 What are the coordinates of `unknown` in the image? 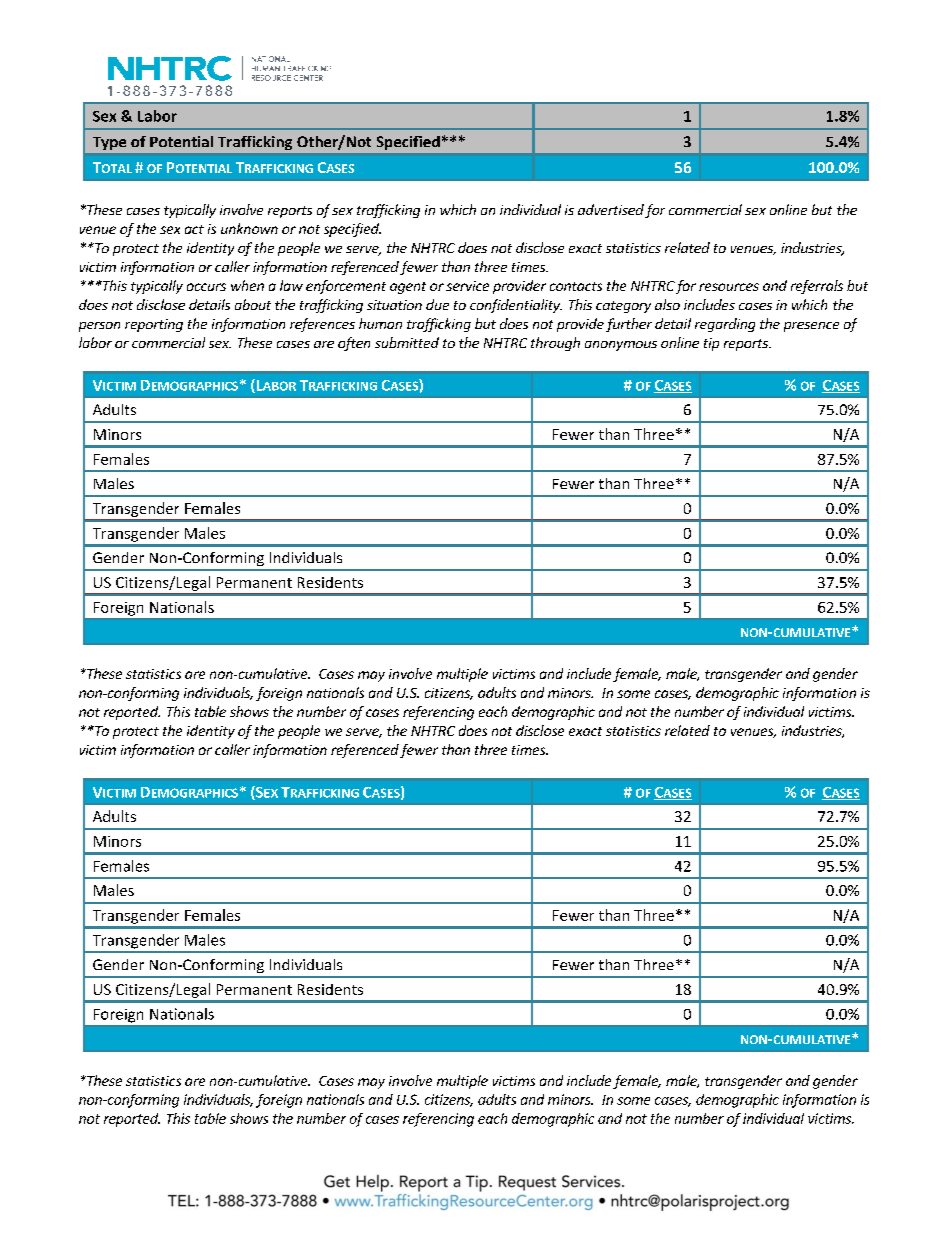 It's located at (249, 228).
